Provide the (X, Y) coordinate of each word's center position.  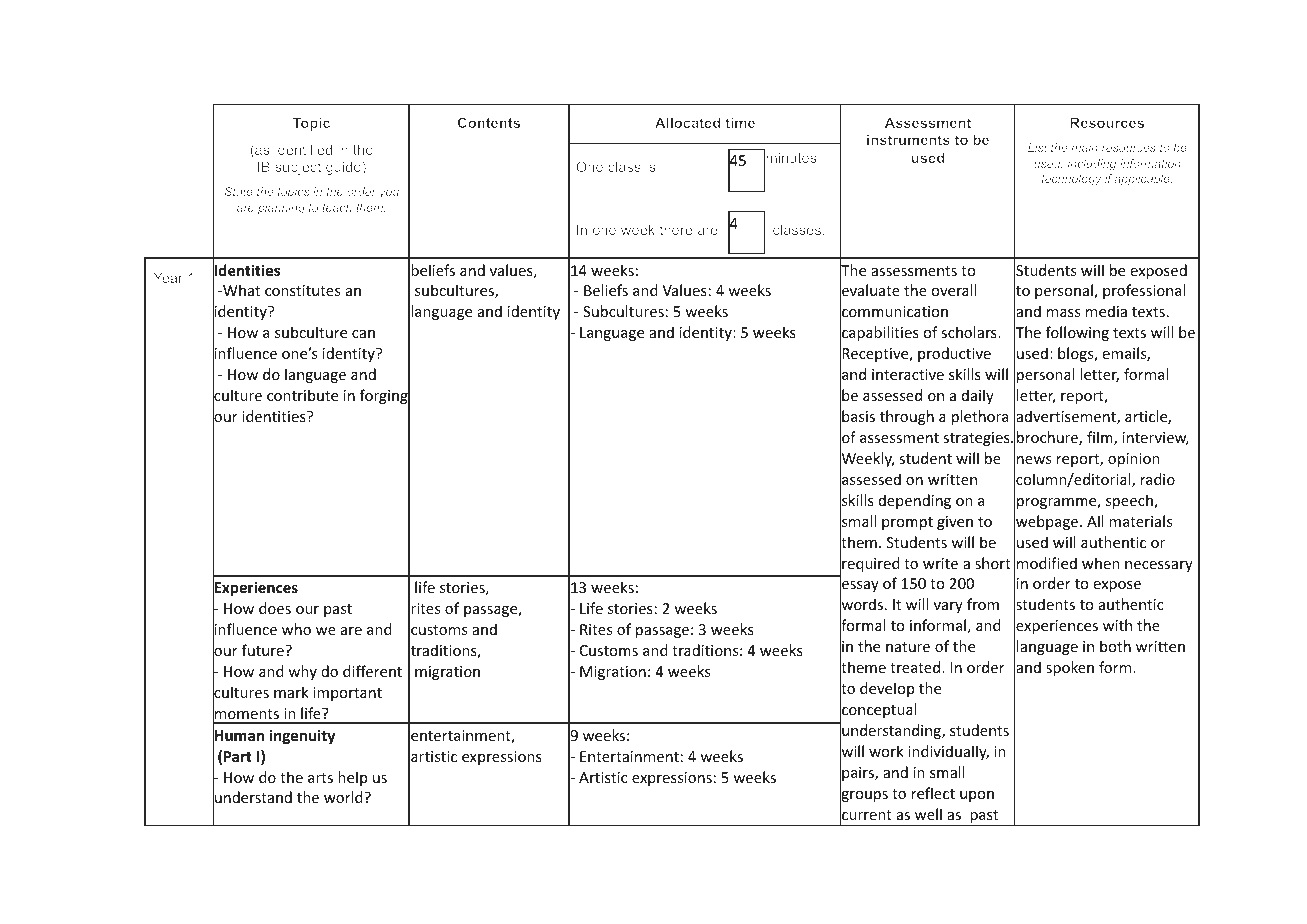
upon (977, 796)
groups (864, 797)
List (1037, 147)
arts (320, 778)
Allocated (687, 122)
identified (303, 149)
